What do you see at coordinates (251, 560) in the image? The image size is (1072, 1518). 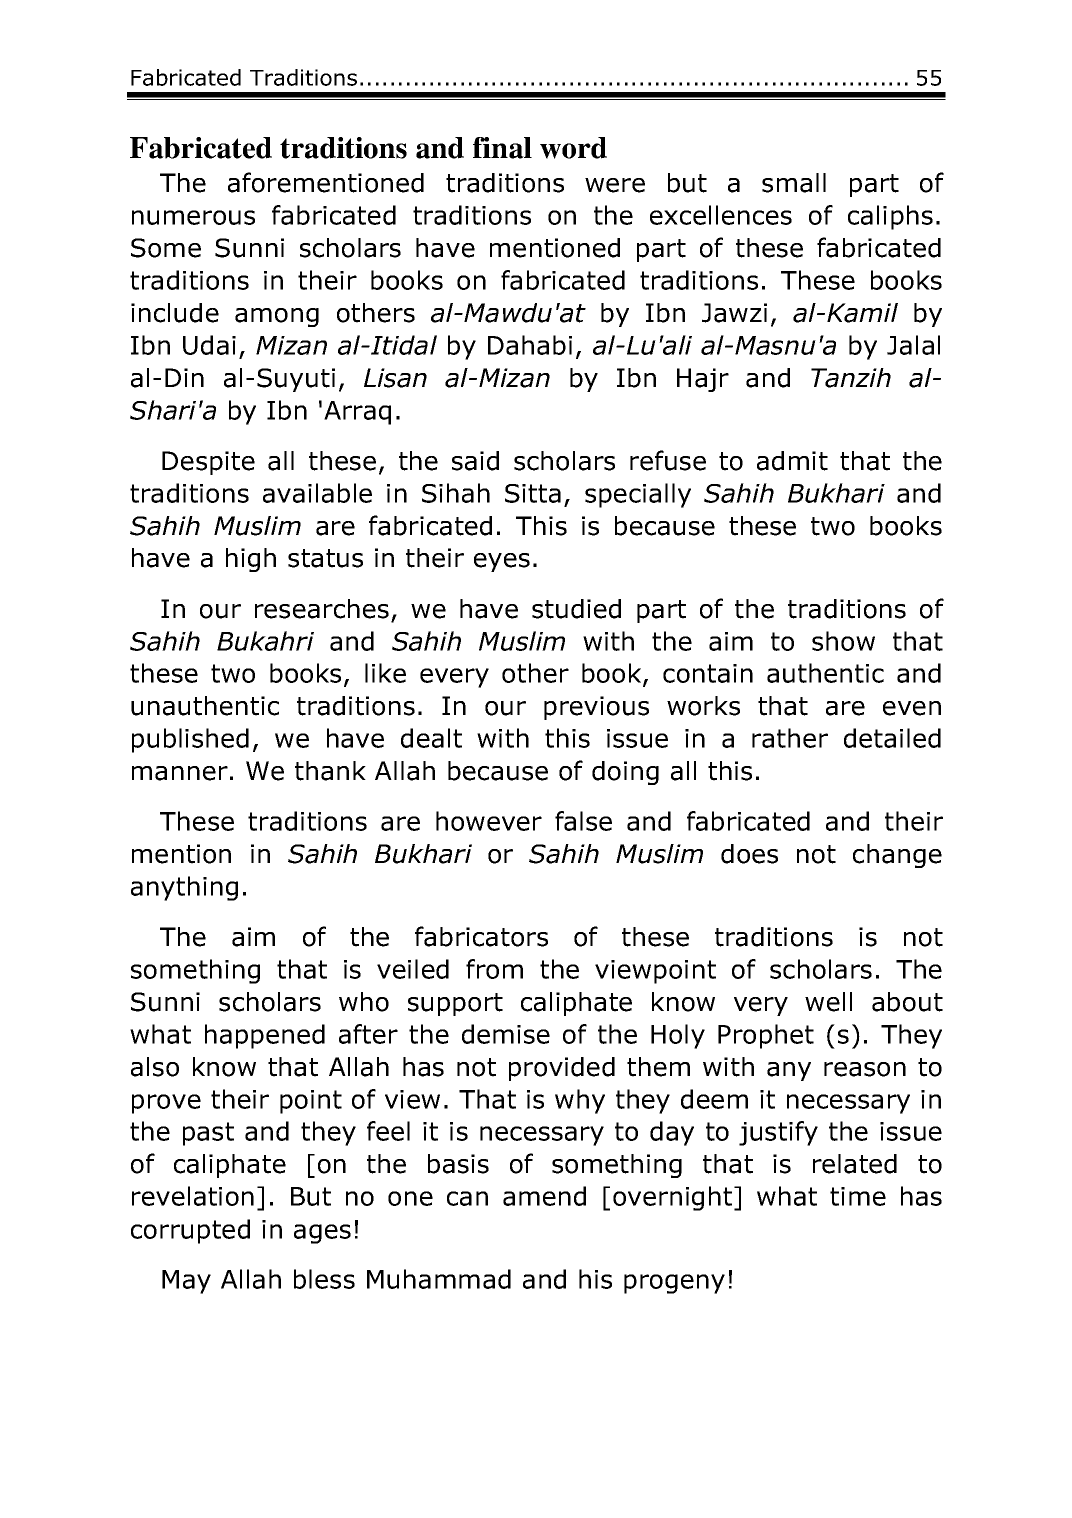 I see `high` at bounding box center [251, 560].
